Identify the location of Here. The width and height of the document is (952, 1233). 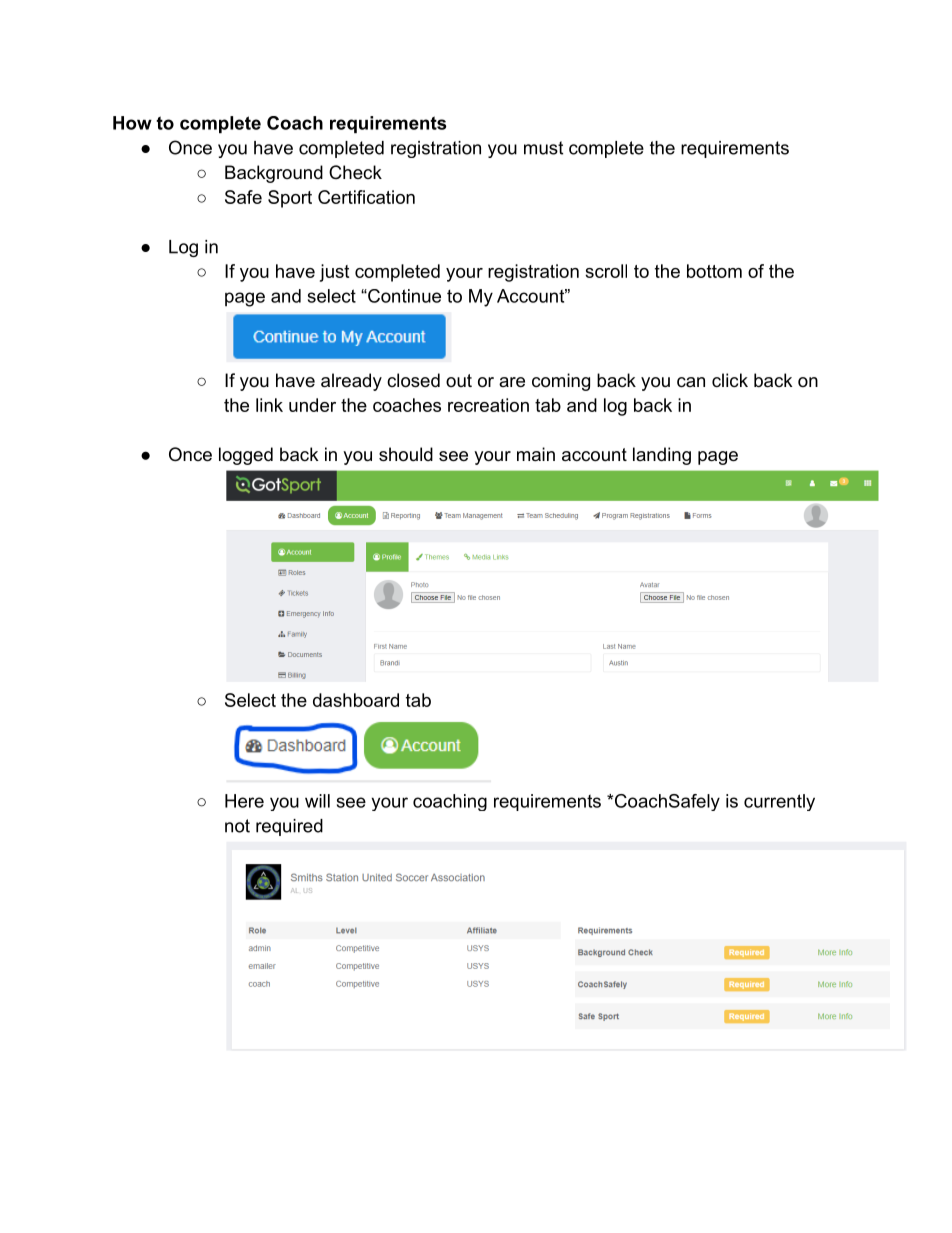
(244, 801).
